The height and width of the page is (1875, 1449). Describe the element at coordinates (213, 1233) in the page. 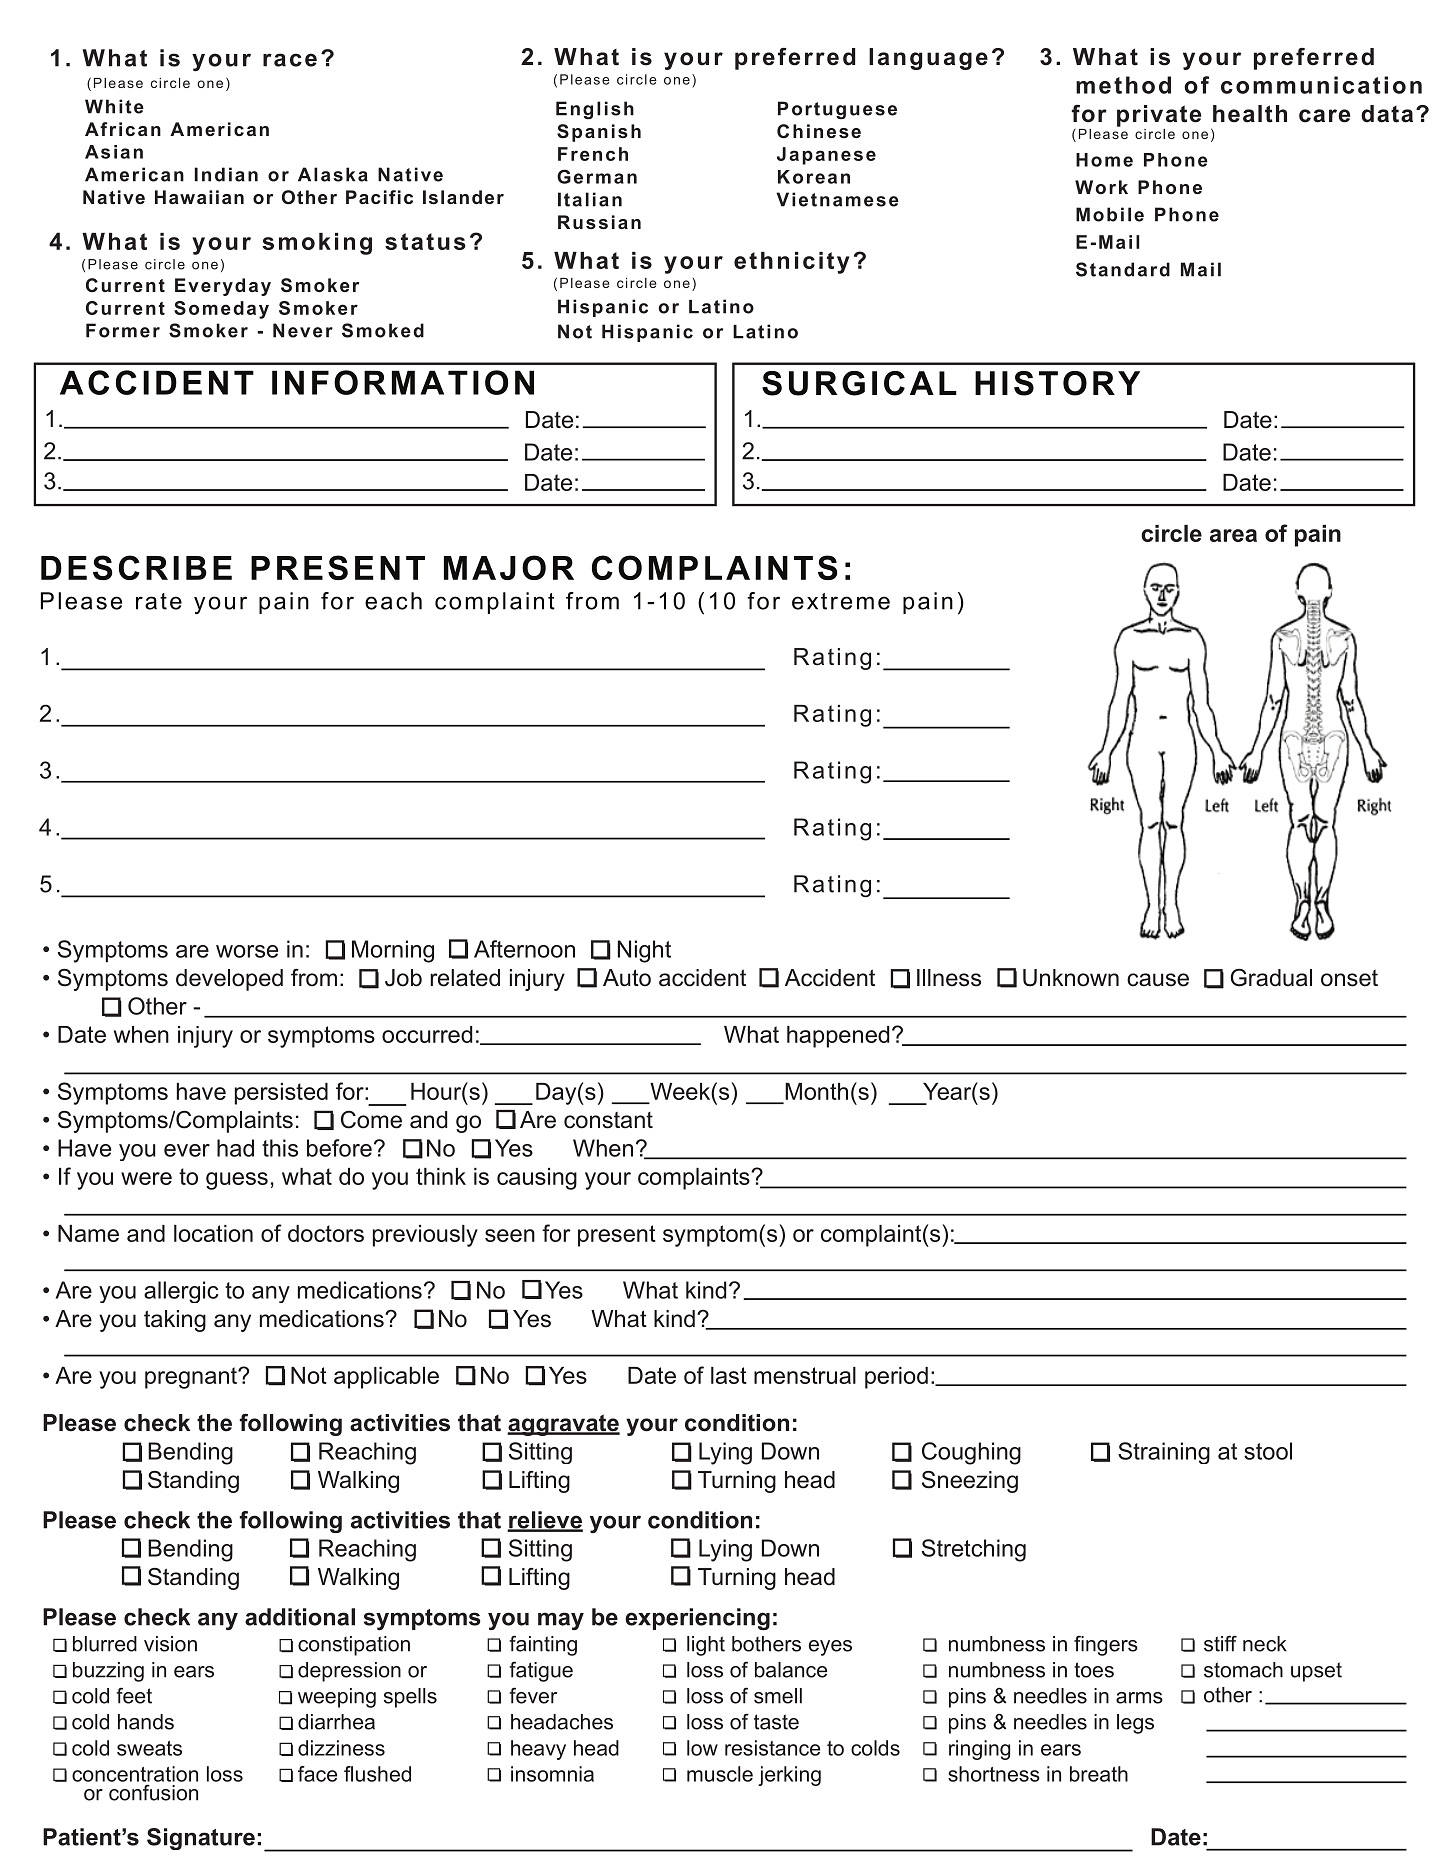

I see `location` at that location.
